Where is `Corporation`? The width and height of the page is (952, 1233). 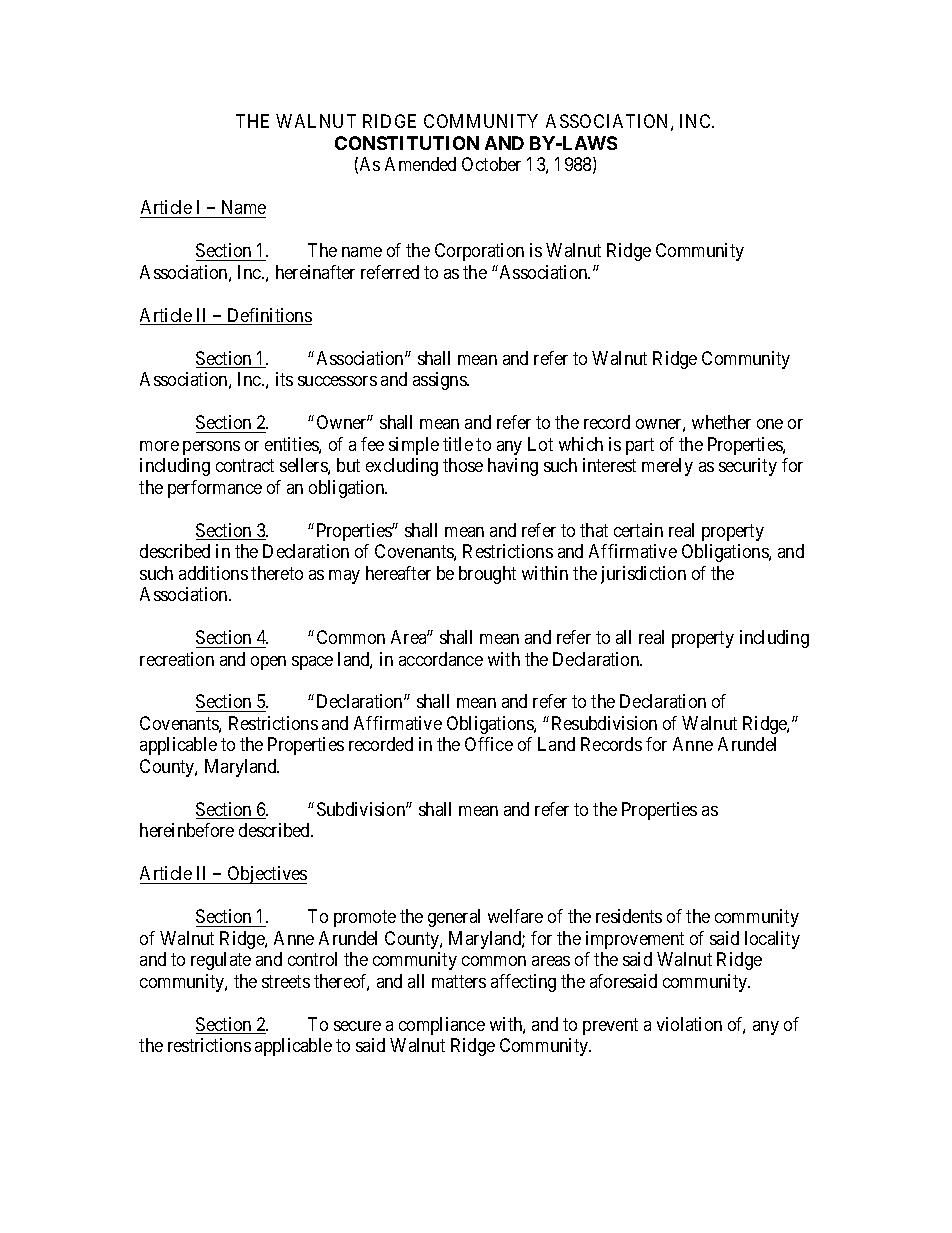 Corporation is located at coordinates (479, 252).
